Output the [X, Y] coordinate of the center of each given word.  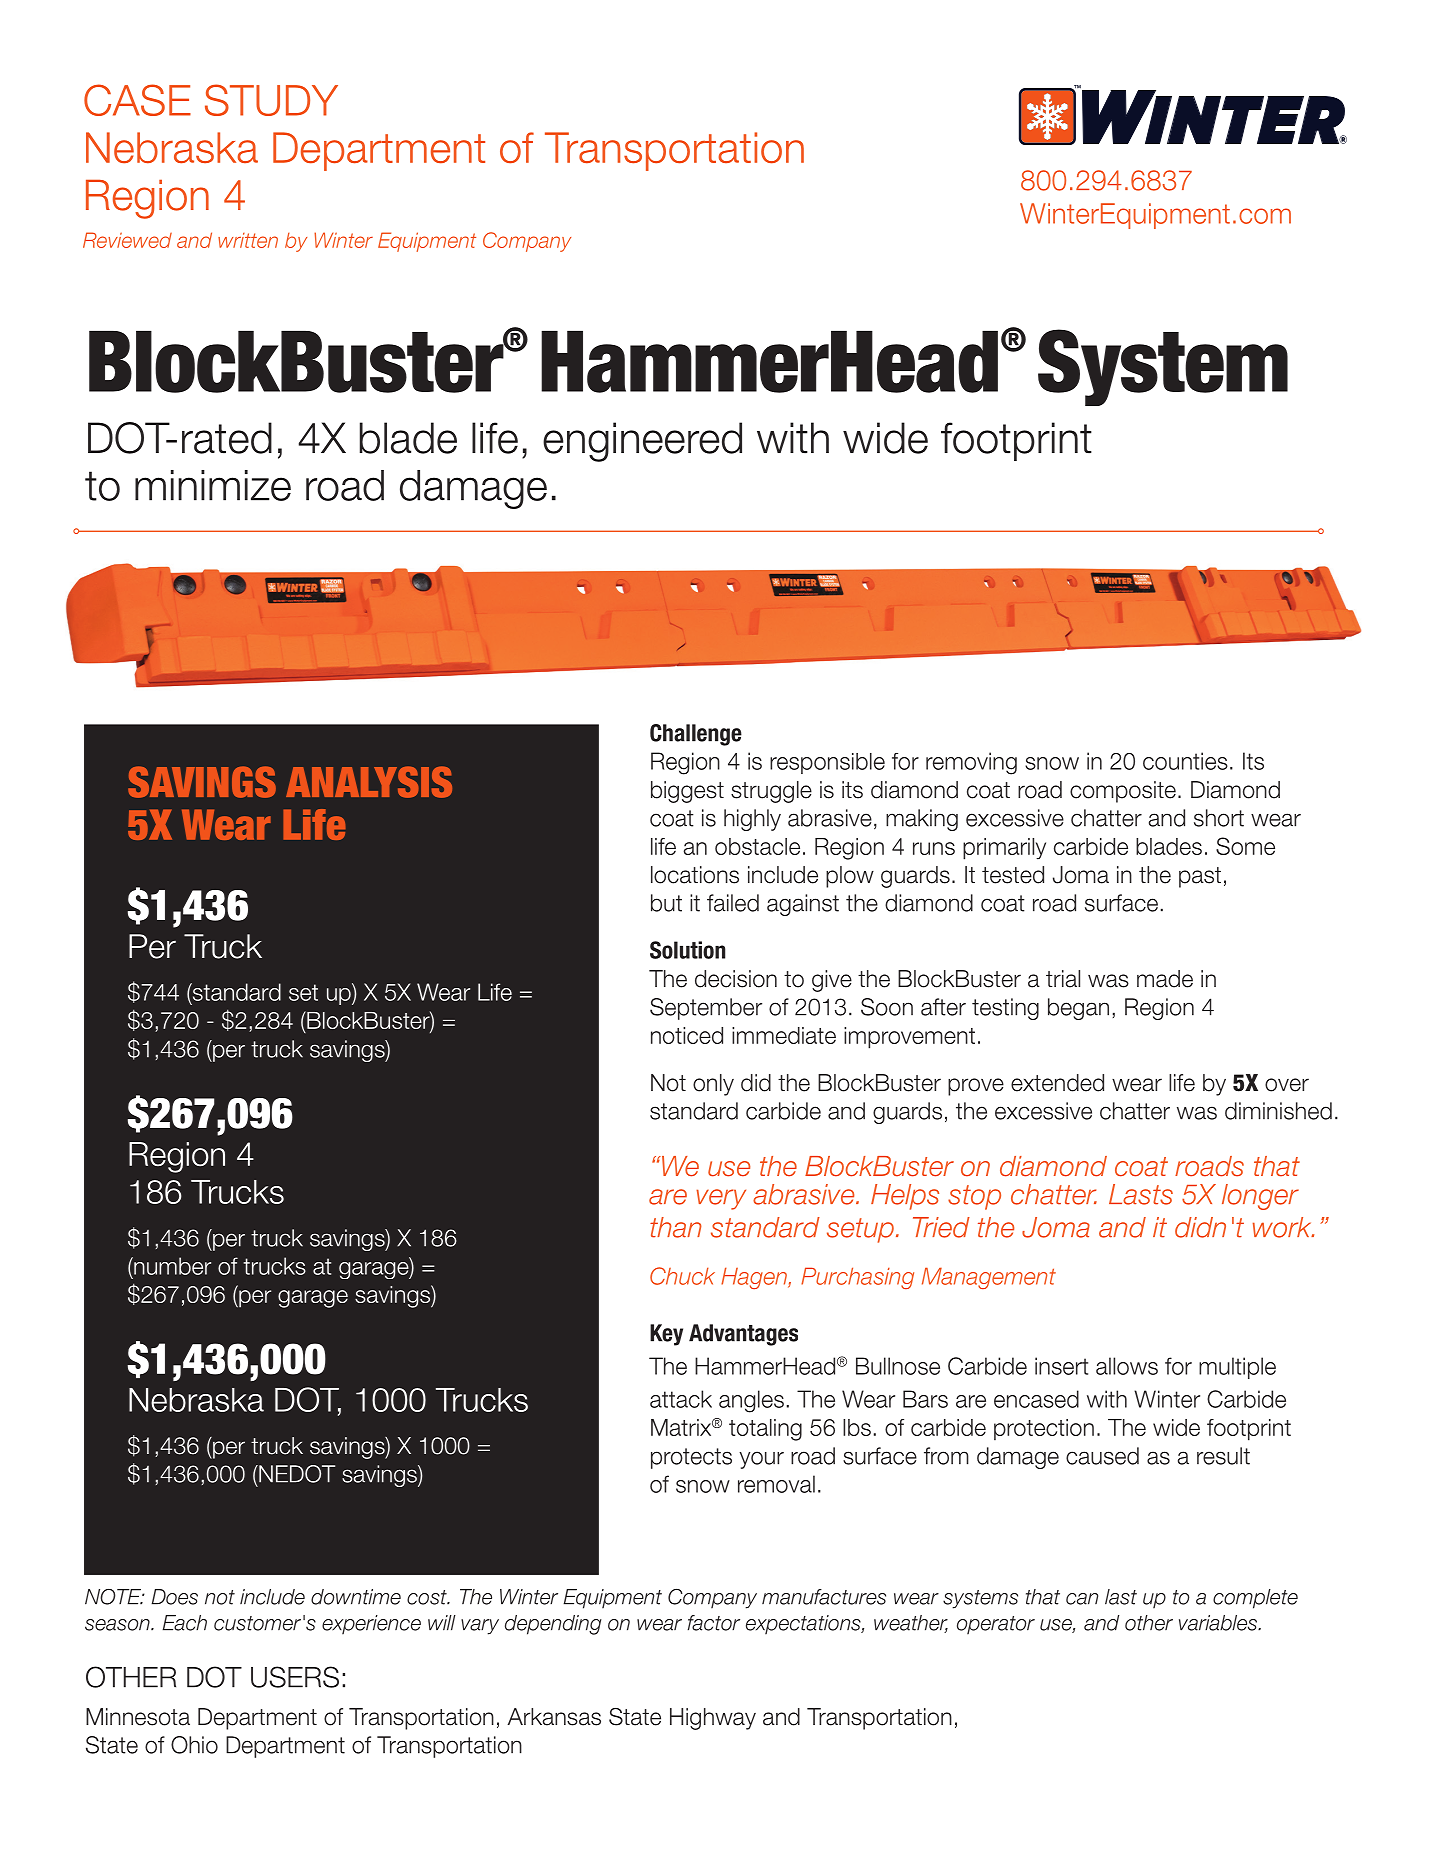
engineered [642, 442]
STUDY [271, 100]
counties [1185, 761]
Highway [713, 1719]
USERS [295, 1677]
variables [1219, 1623]
